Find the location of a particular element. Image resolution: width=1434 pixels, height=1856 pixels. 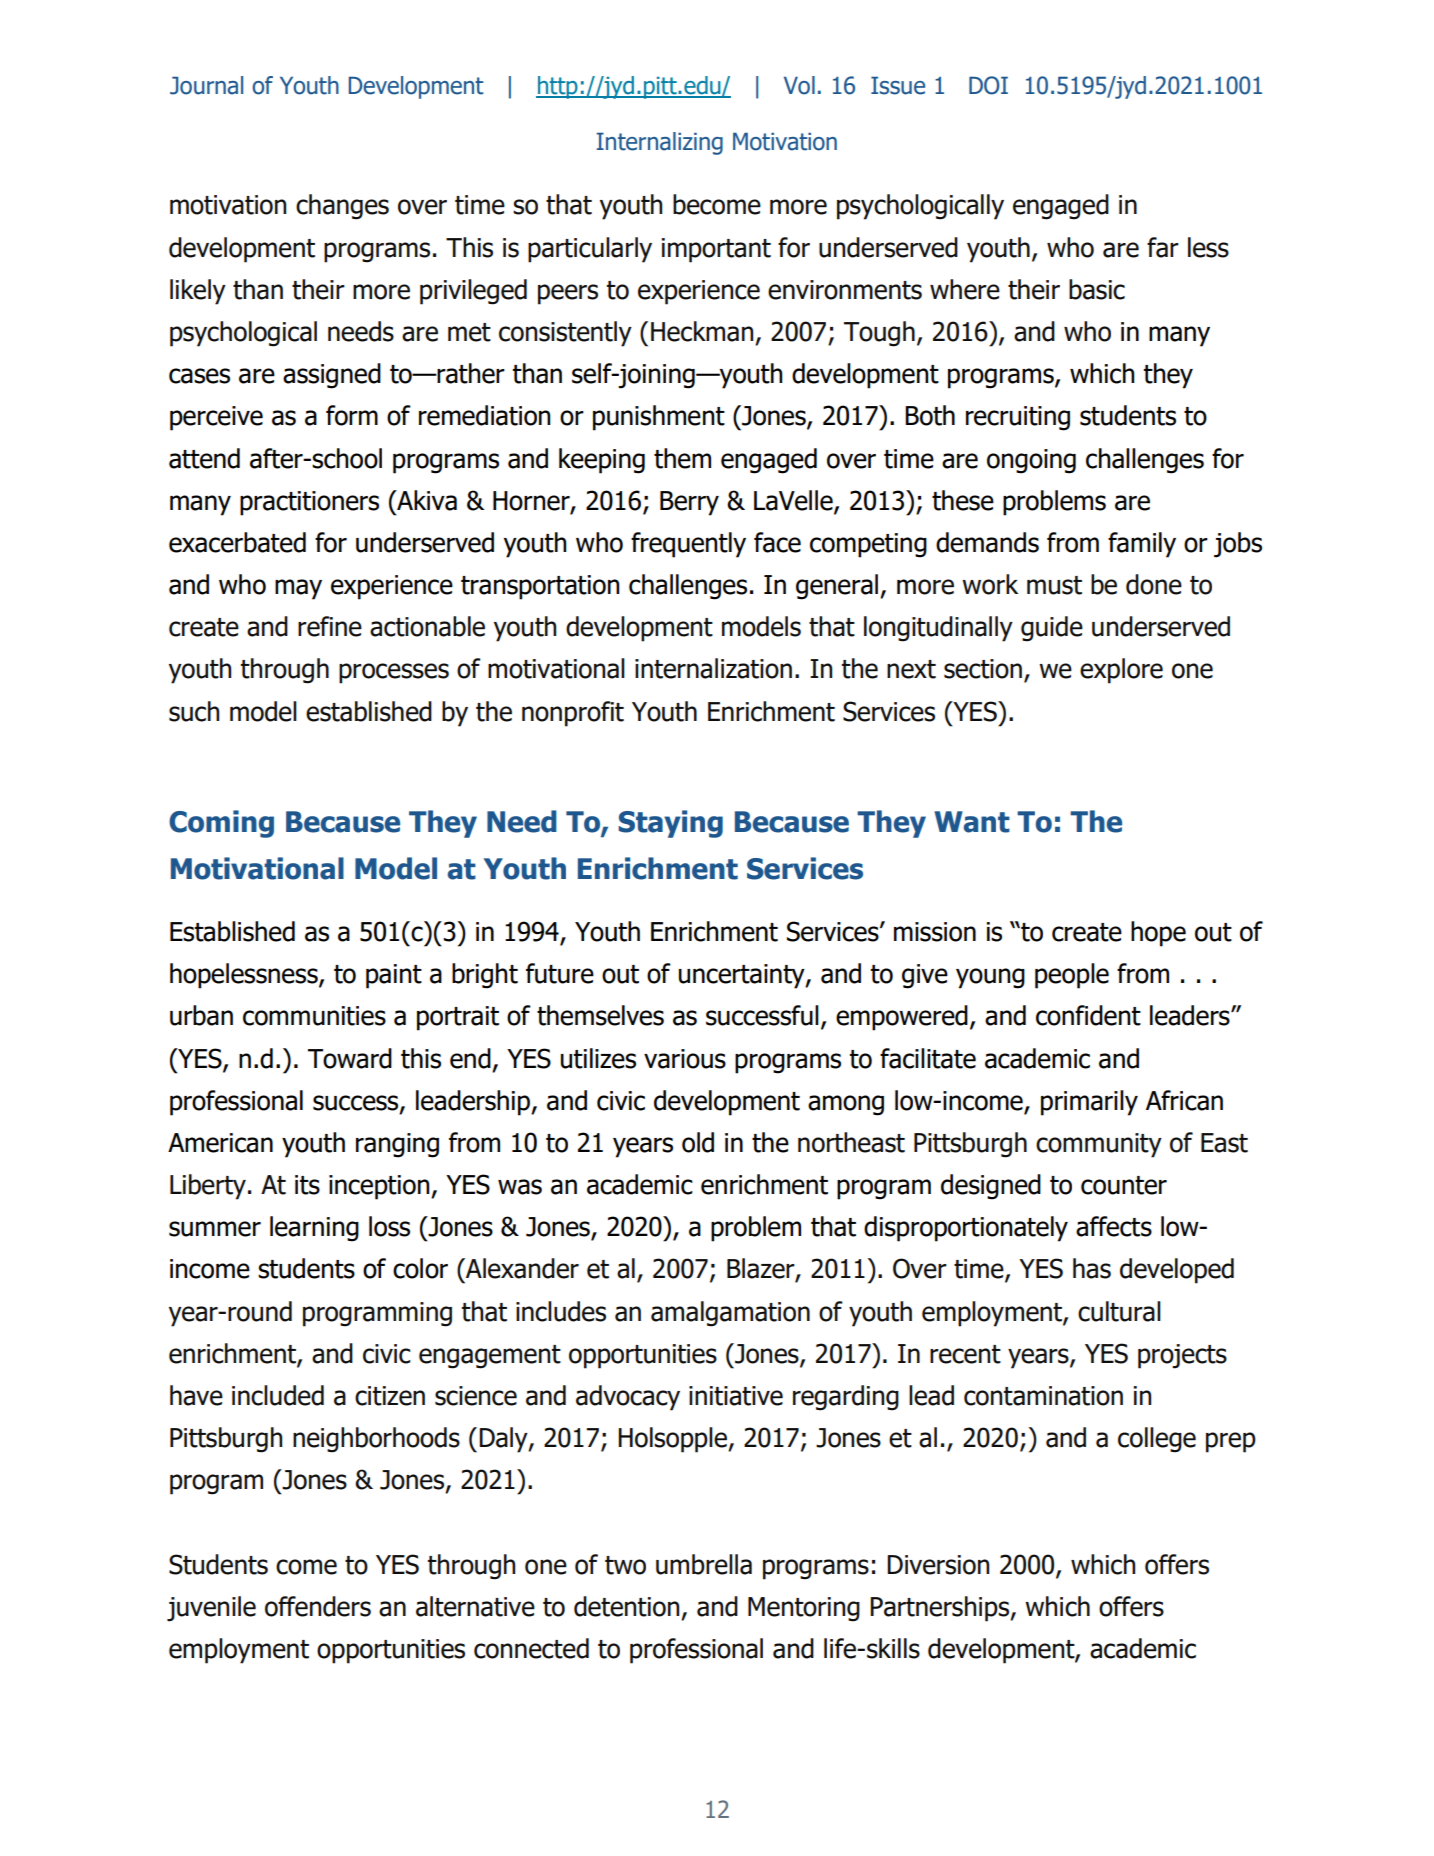

primarily is located at coordinates (1089, 1103).
